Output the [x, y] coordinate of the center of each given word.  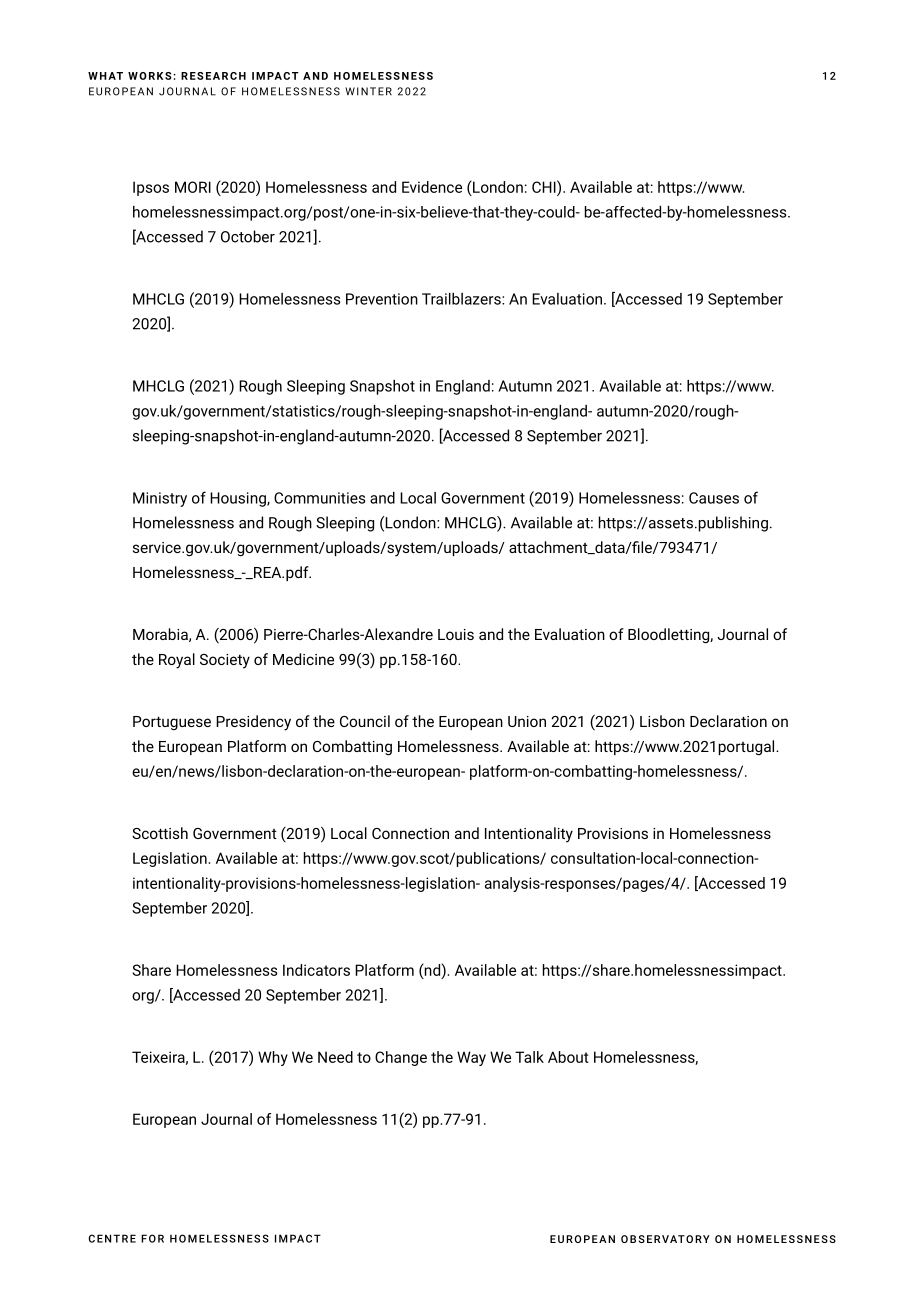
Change [401, 1058]
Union [527, 721]
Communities [319, 498]
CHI [545, 186]
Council [365, 721]
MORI [193, 187]
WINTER [369, 91]
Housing [239, 499]
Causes [714, 498]
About [568, 1057]
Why [273, 1058]
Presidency [253, 723]
